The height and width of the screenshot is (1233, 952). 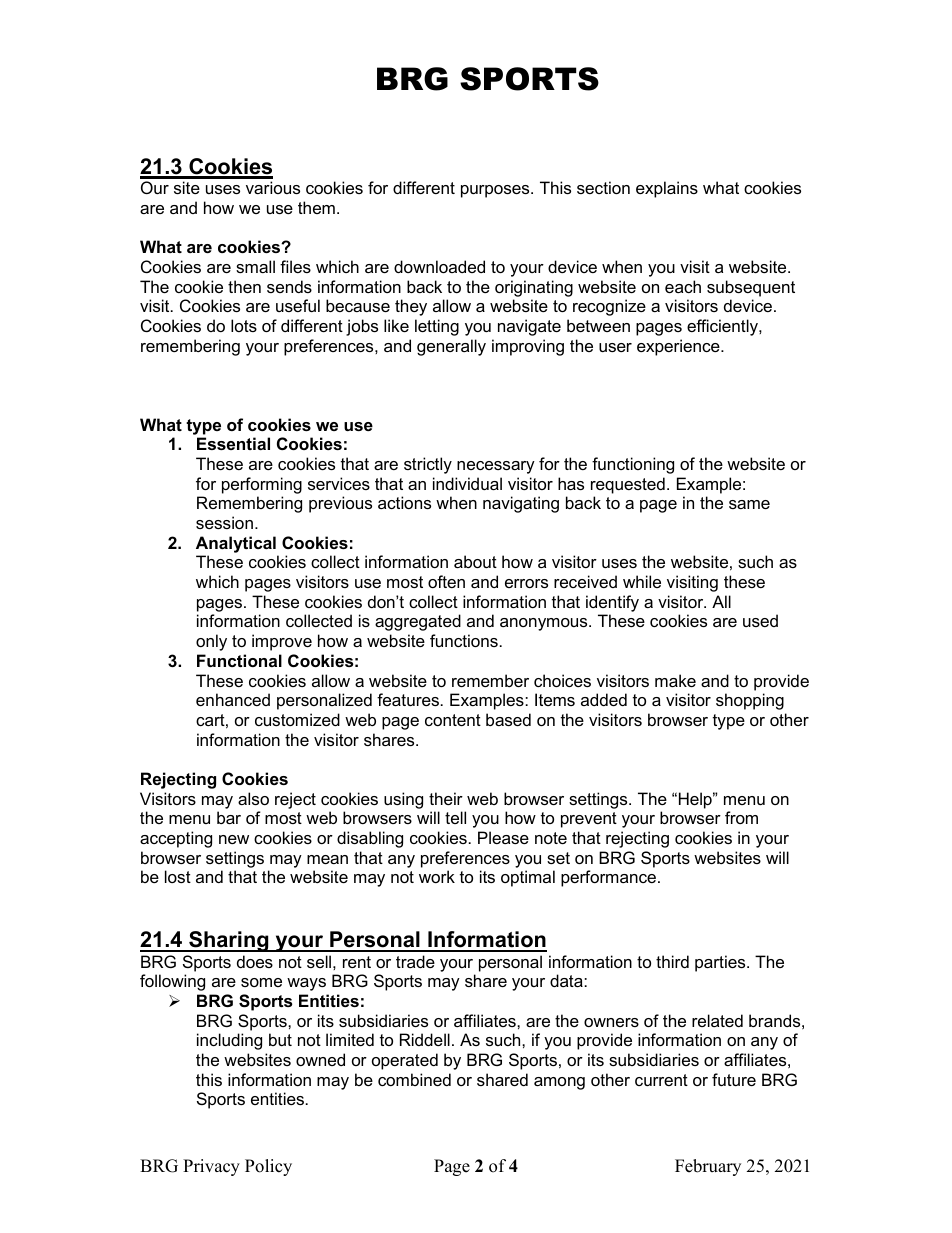 What do you see at coordinates (273, 187) in the screenshot?
I see `various` at bounding box center [273, 187].
